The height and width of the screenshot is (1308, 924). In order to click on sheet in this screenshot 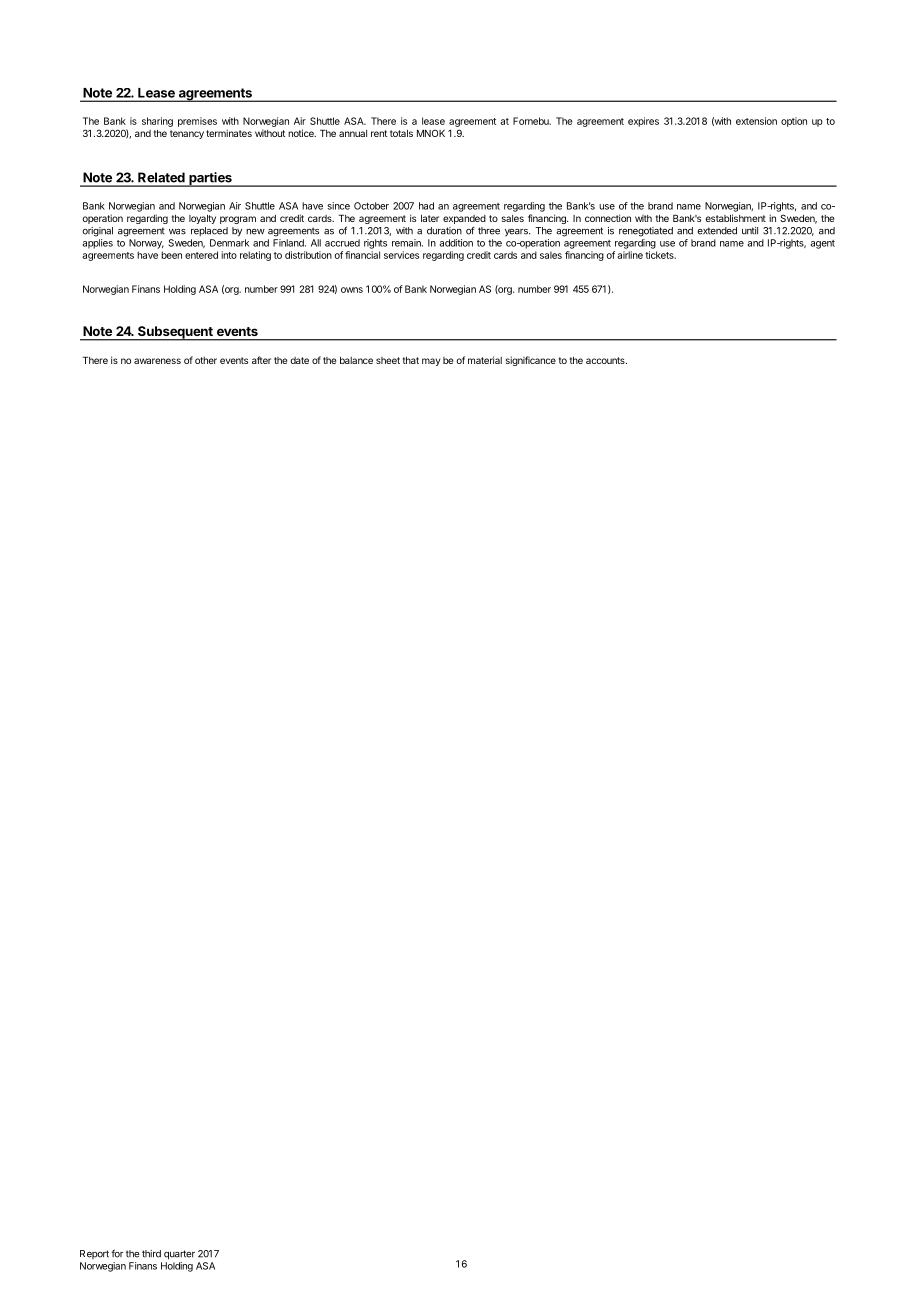, I will do `click(388, 360)`.
